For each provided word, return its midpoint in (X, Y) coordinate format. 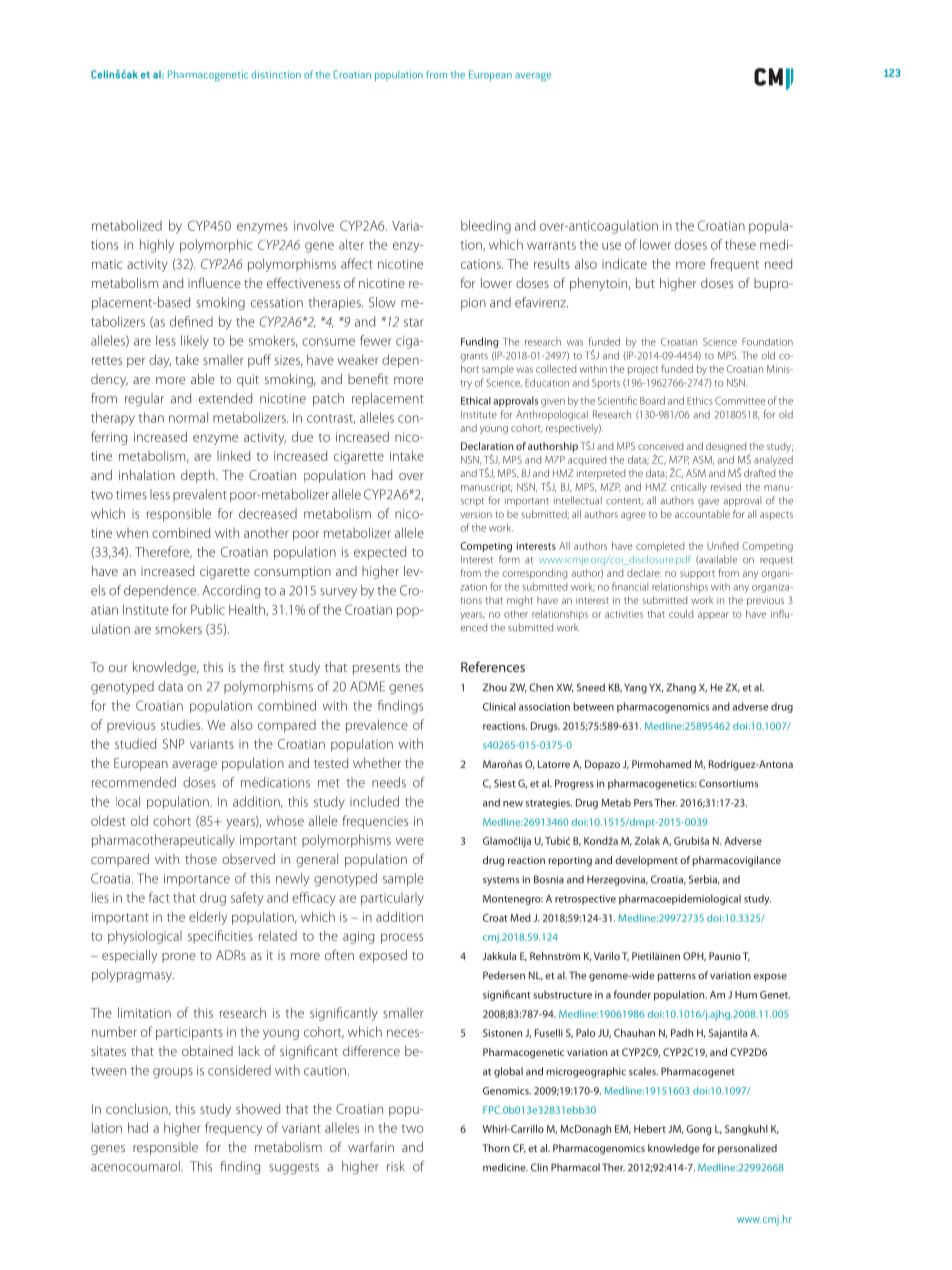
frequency (233, 1129)
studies (182, 725)
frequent (734, 265)
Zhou (495, 687)
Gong (698, 1130)
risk (396, 1166)
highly (157, 246)
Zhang (681, 688)
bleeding (486, 227)
